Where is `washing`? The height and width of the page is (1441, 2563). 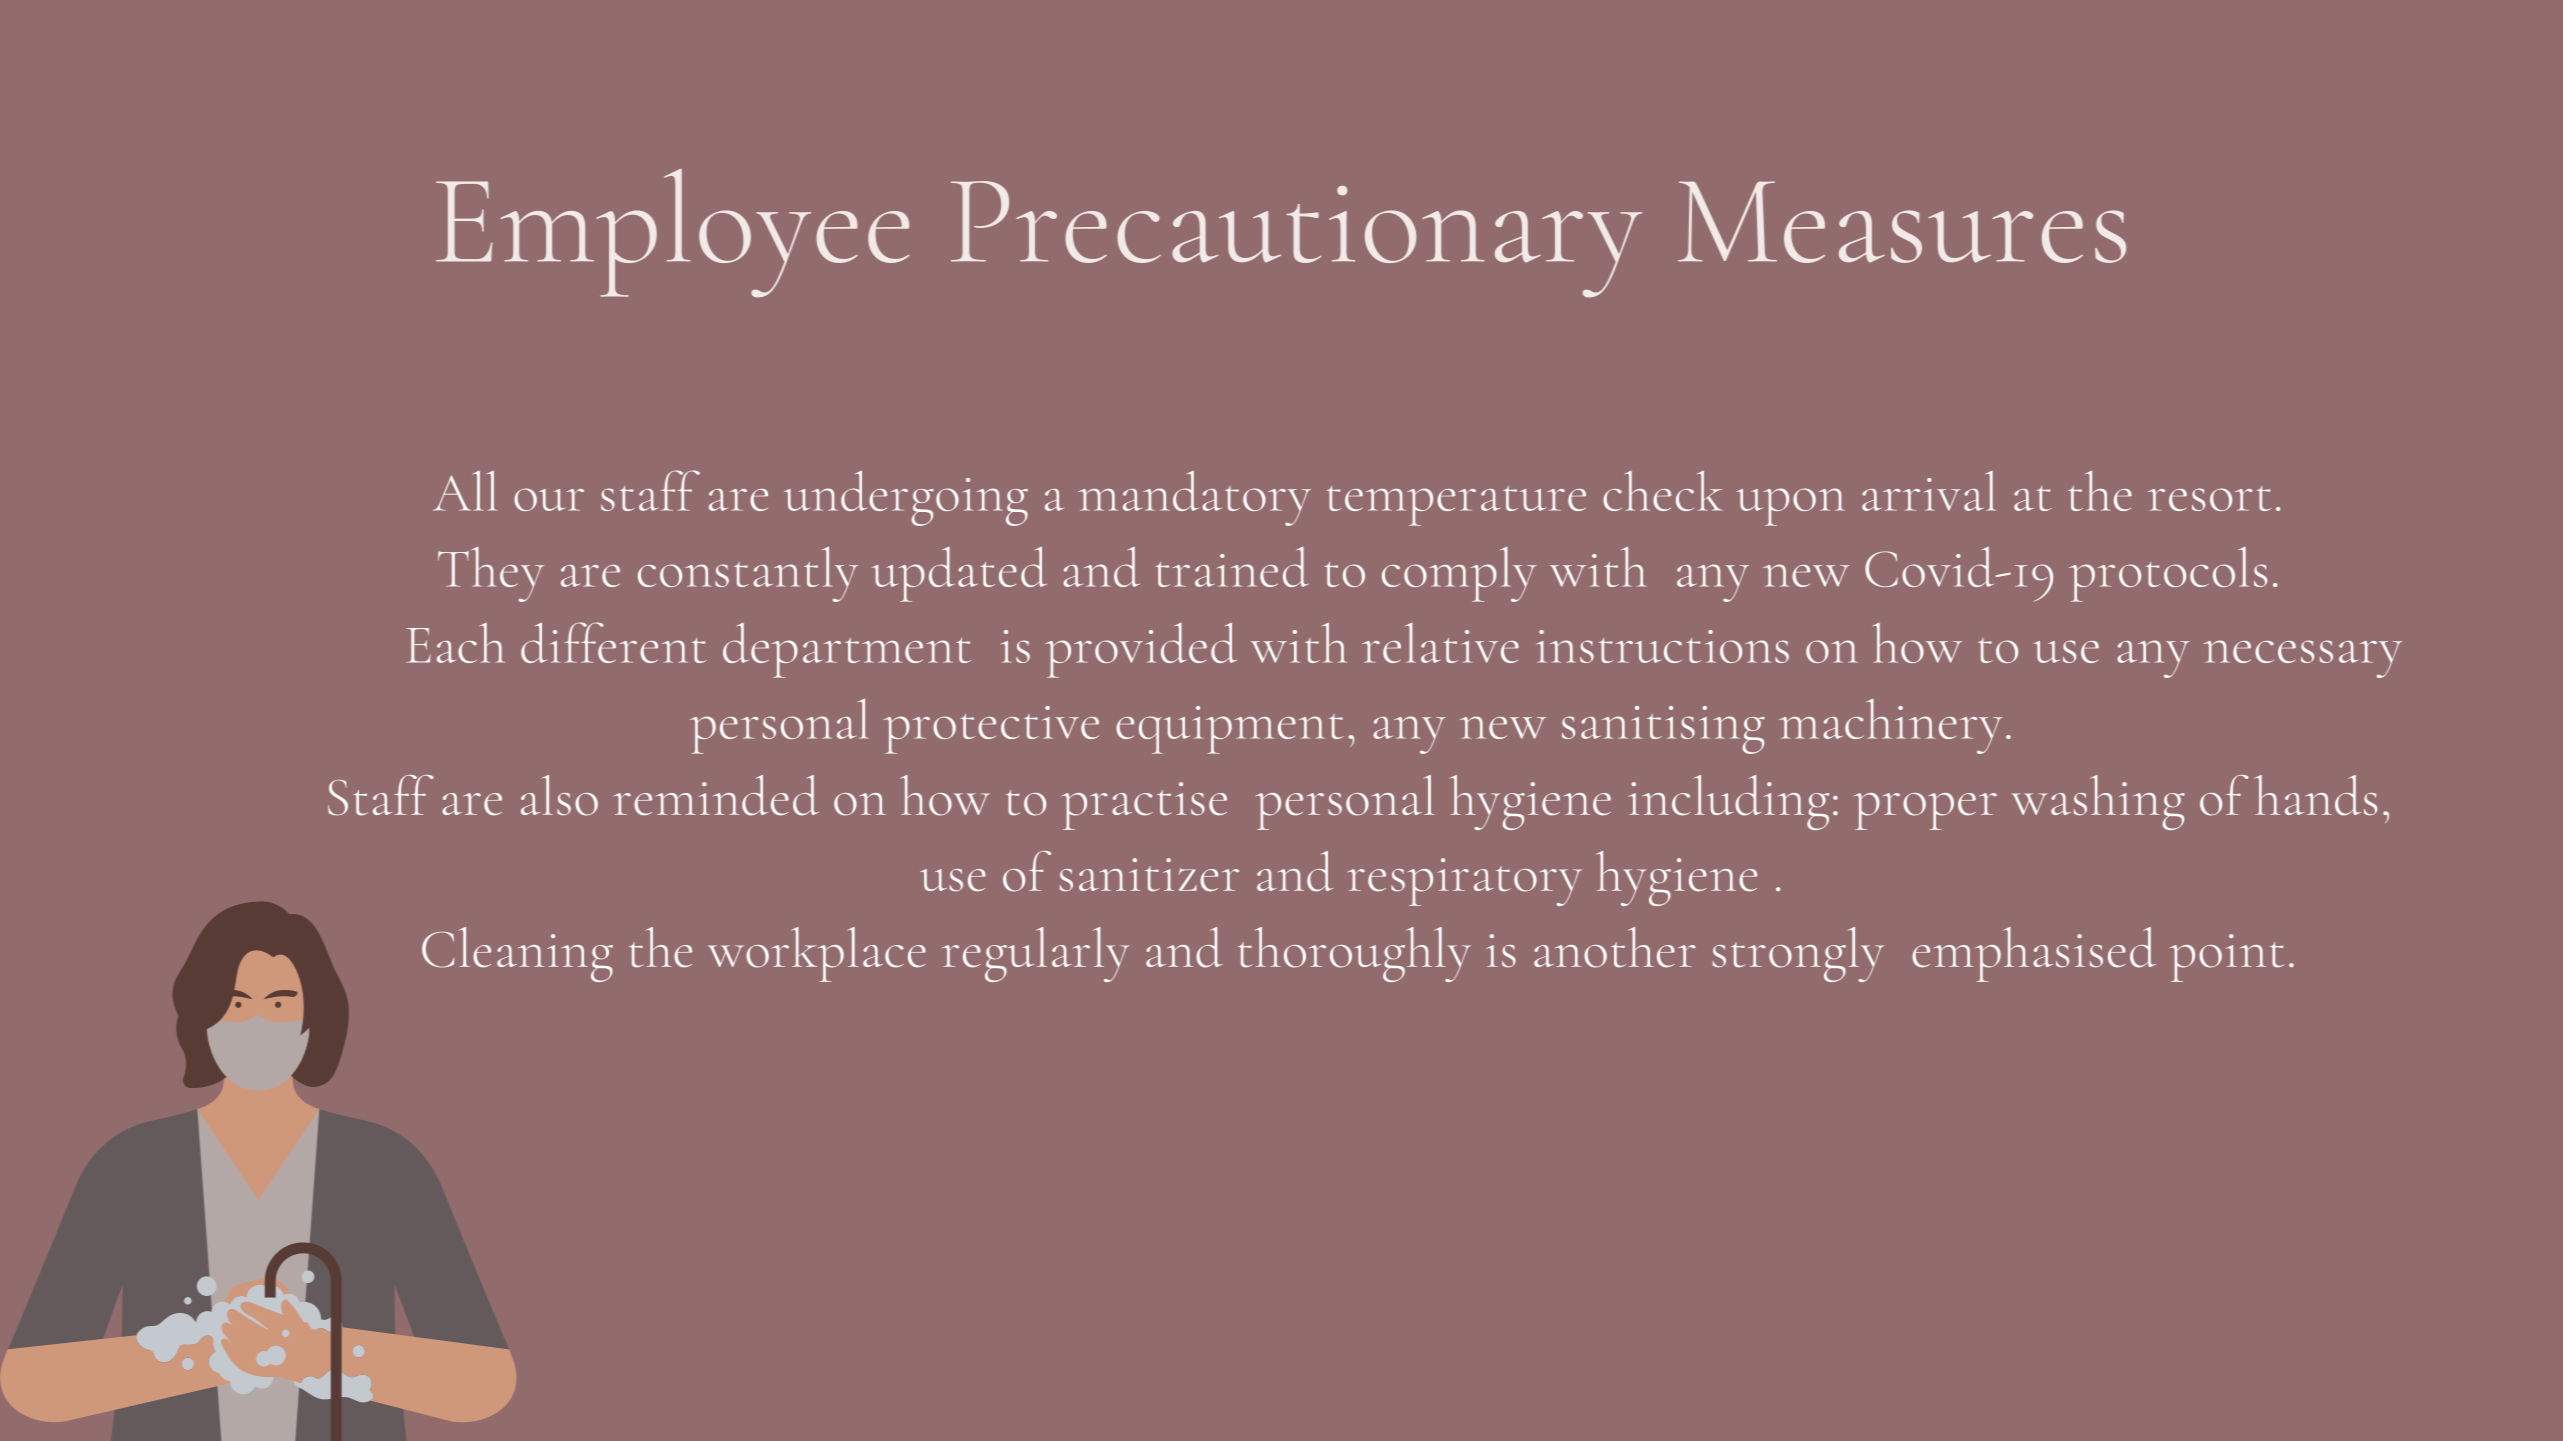
washing is located at coordinates (2098, 802).
